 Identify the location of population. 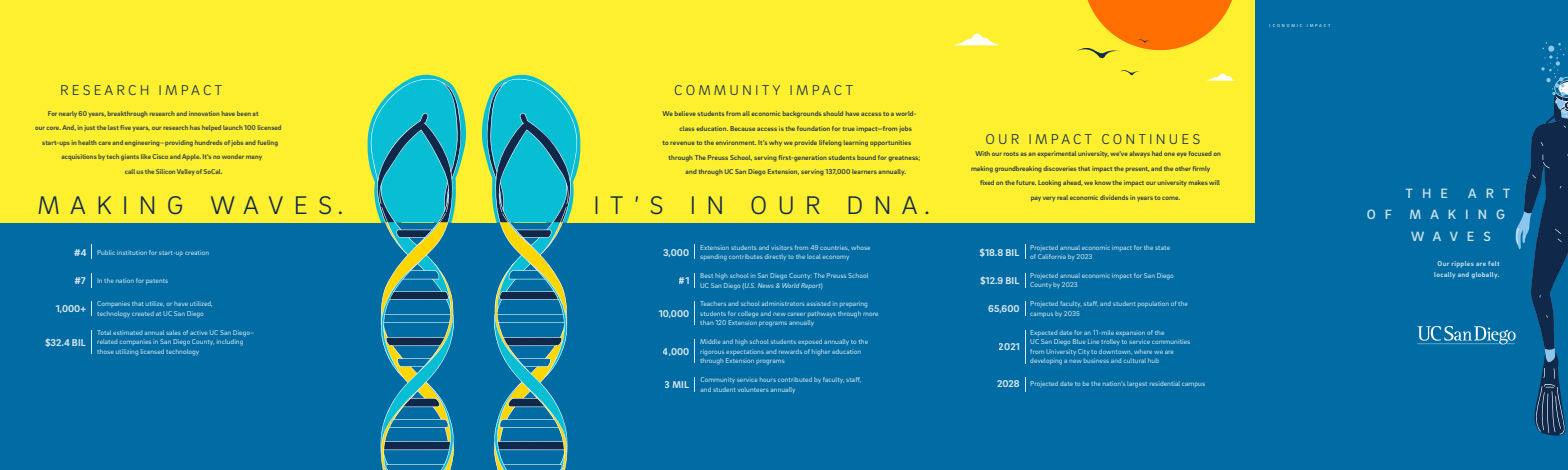
(1153, 304).
